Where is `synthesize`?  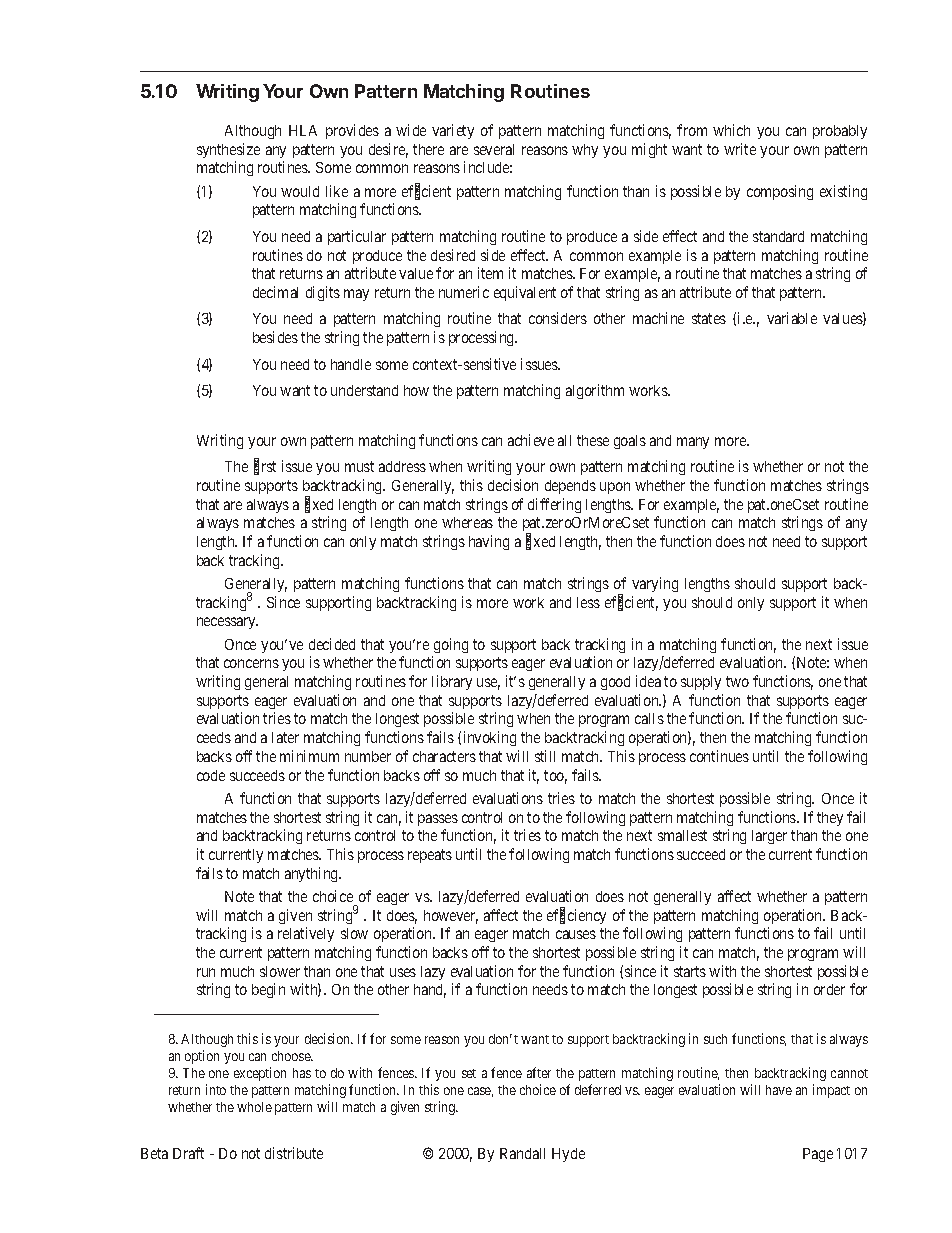 synthesize is located at coordinates (228, 150).
